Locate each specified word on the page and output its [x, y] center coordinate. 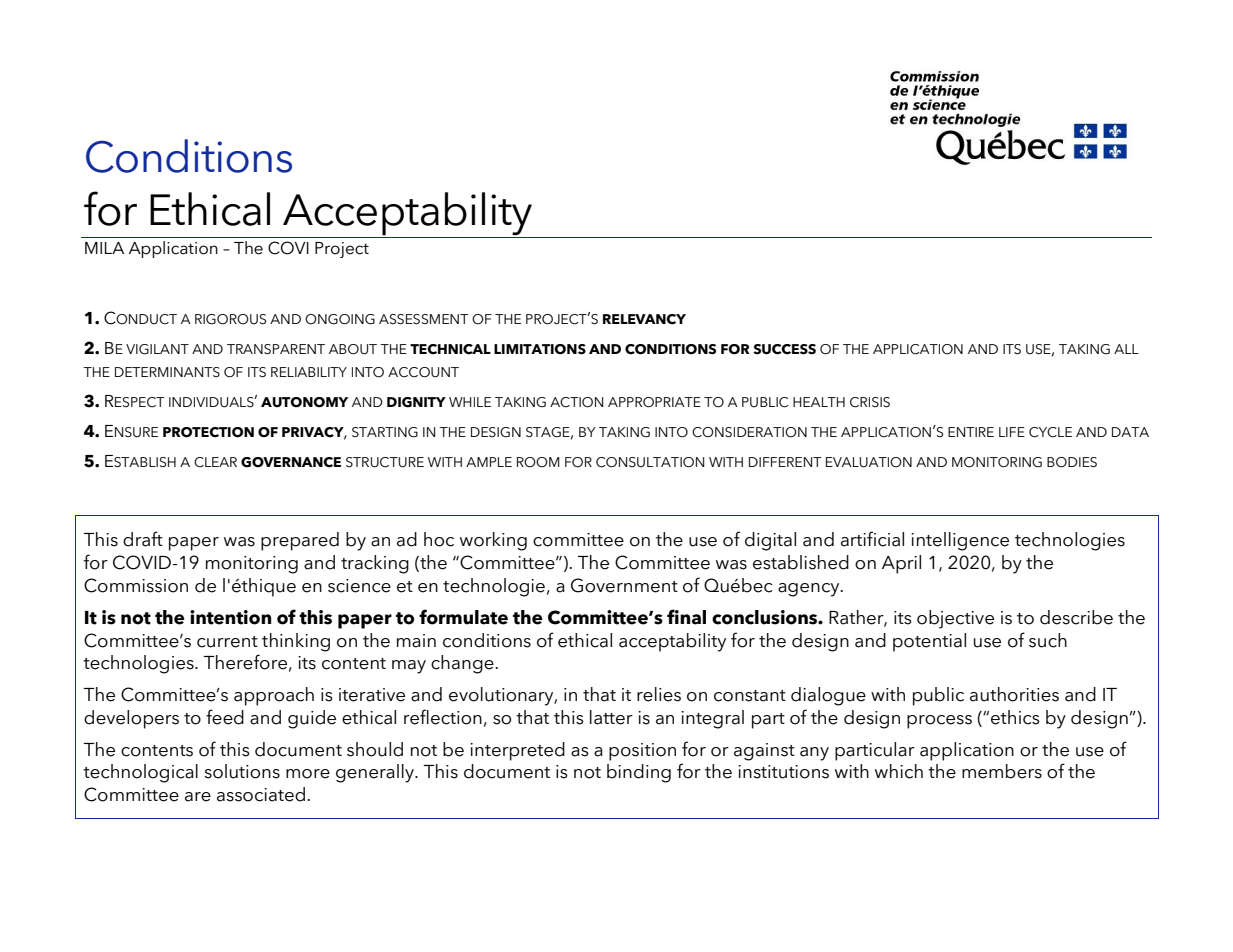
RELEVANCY [644, 319]
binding [639, 773]
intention [230, 617]
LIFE [1012, 432]
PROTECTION [208, 432]
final [686, 617]
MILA [104, 248]
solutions [242, 771]
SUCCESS [784, 349]
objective [955, 619]
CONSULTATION [650, 462]
